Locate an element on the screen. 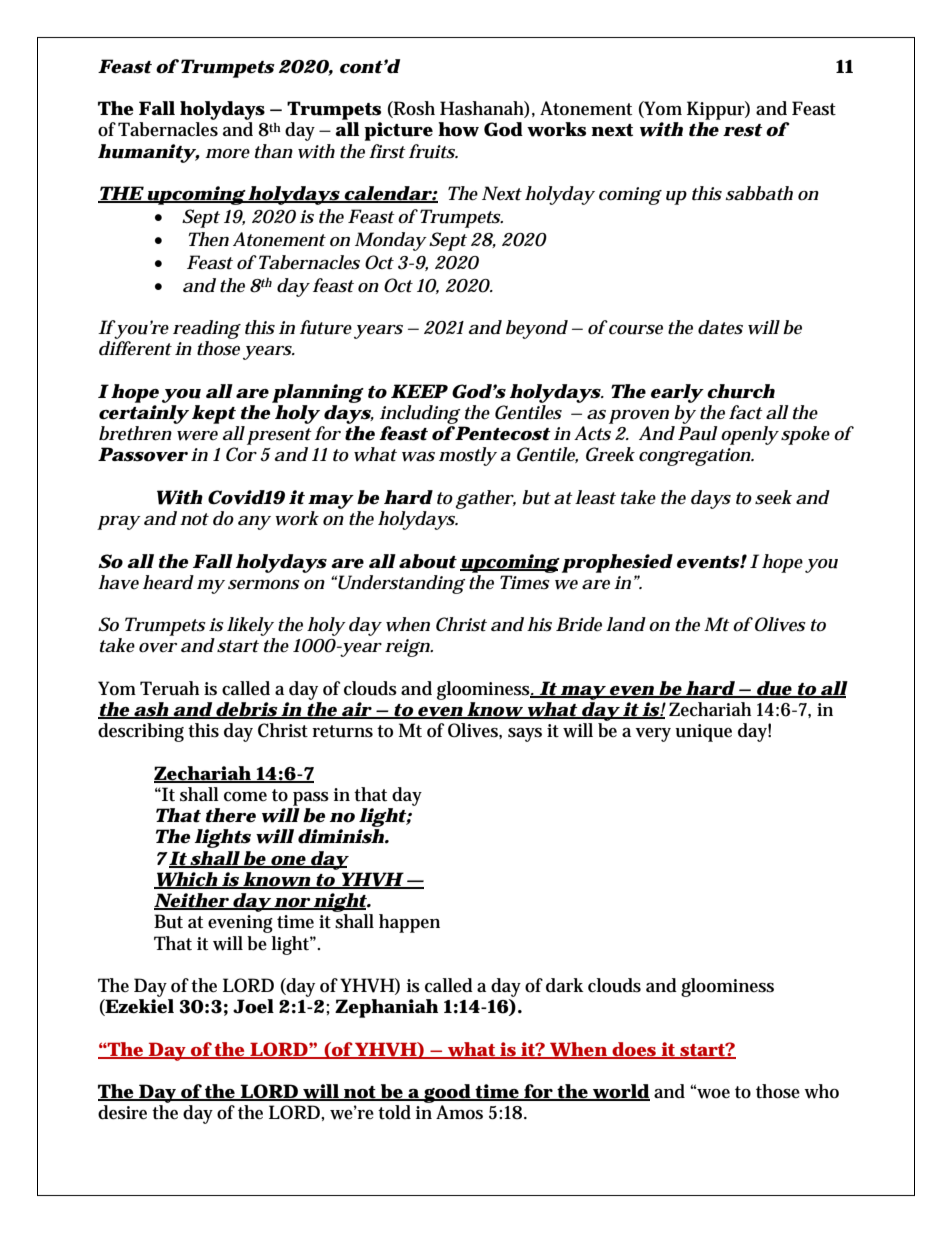 The width and height of the screenshot is (952, 1233). kept is located at coordinates (214, 414).
